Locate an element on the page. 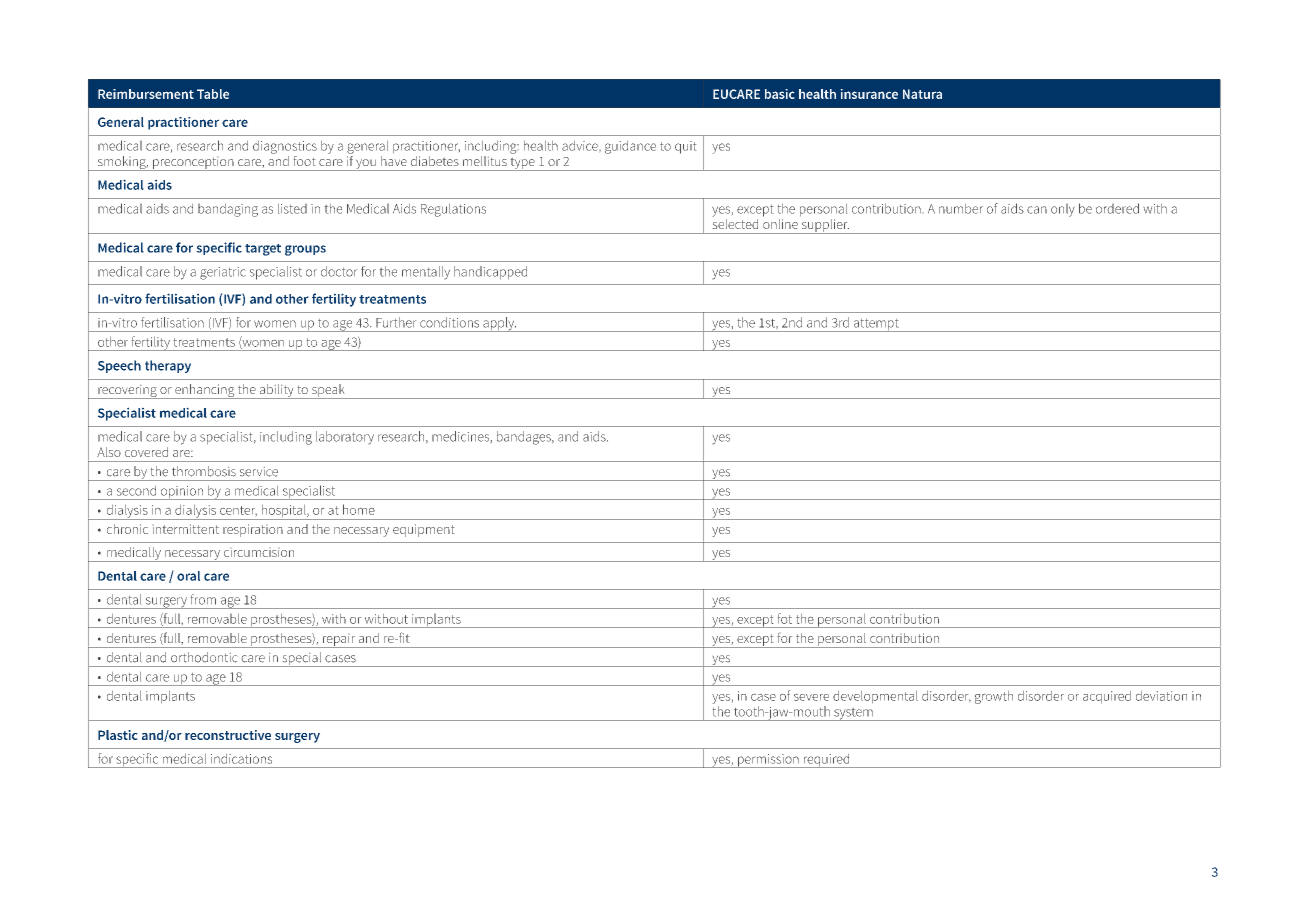  growth is located at coordinates (994, 697).
